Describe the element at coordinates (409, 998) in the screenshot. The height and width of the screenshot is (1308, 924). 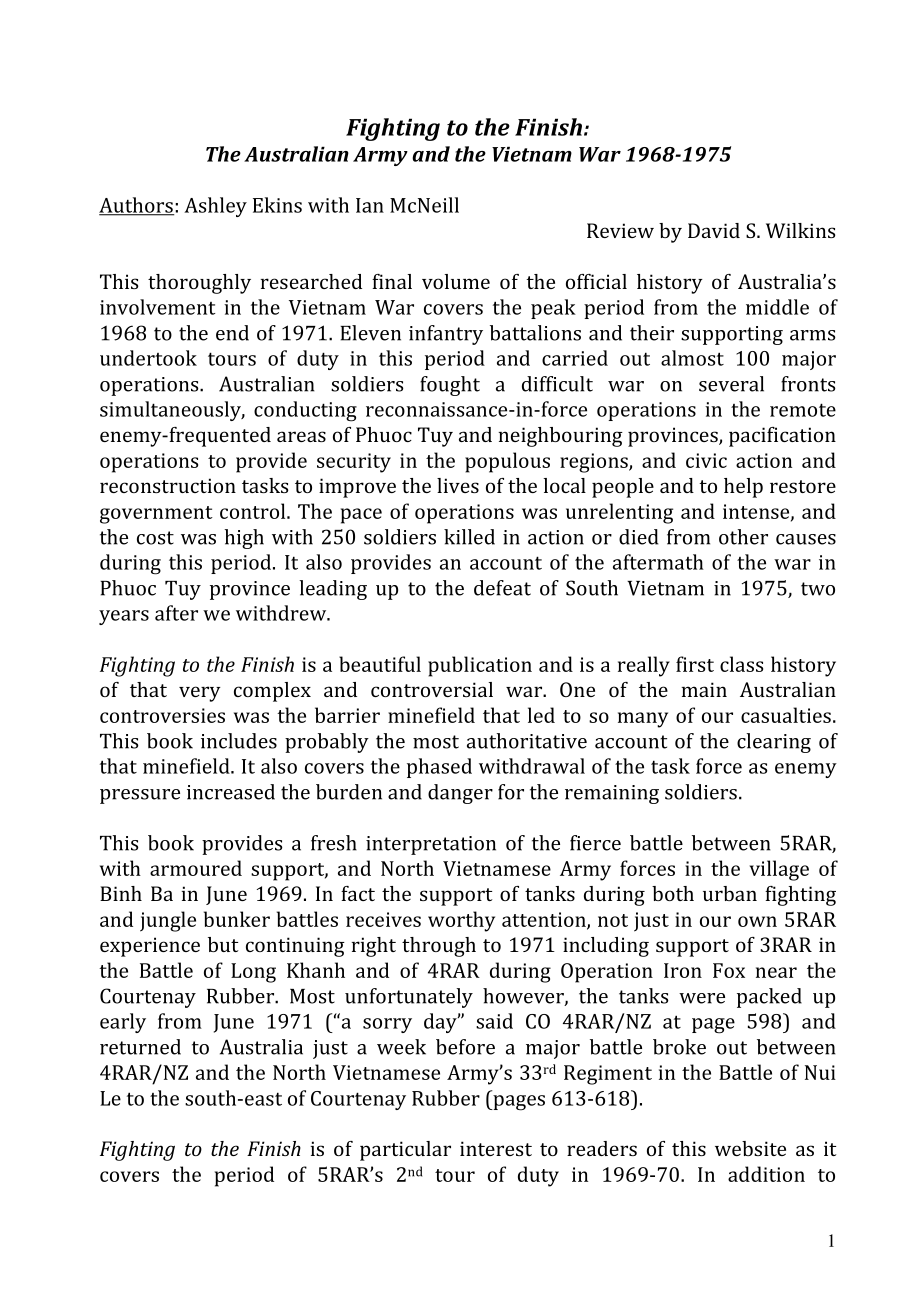
I see `unfortunately` at that location.
